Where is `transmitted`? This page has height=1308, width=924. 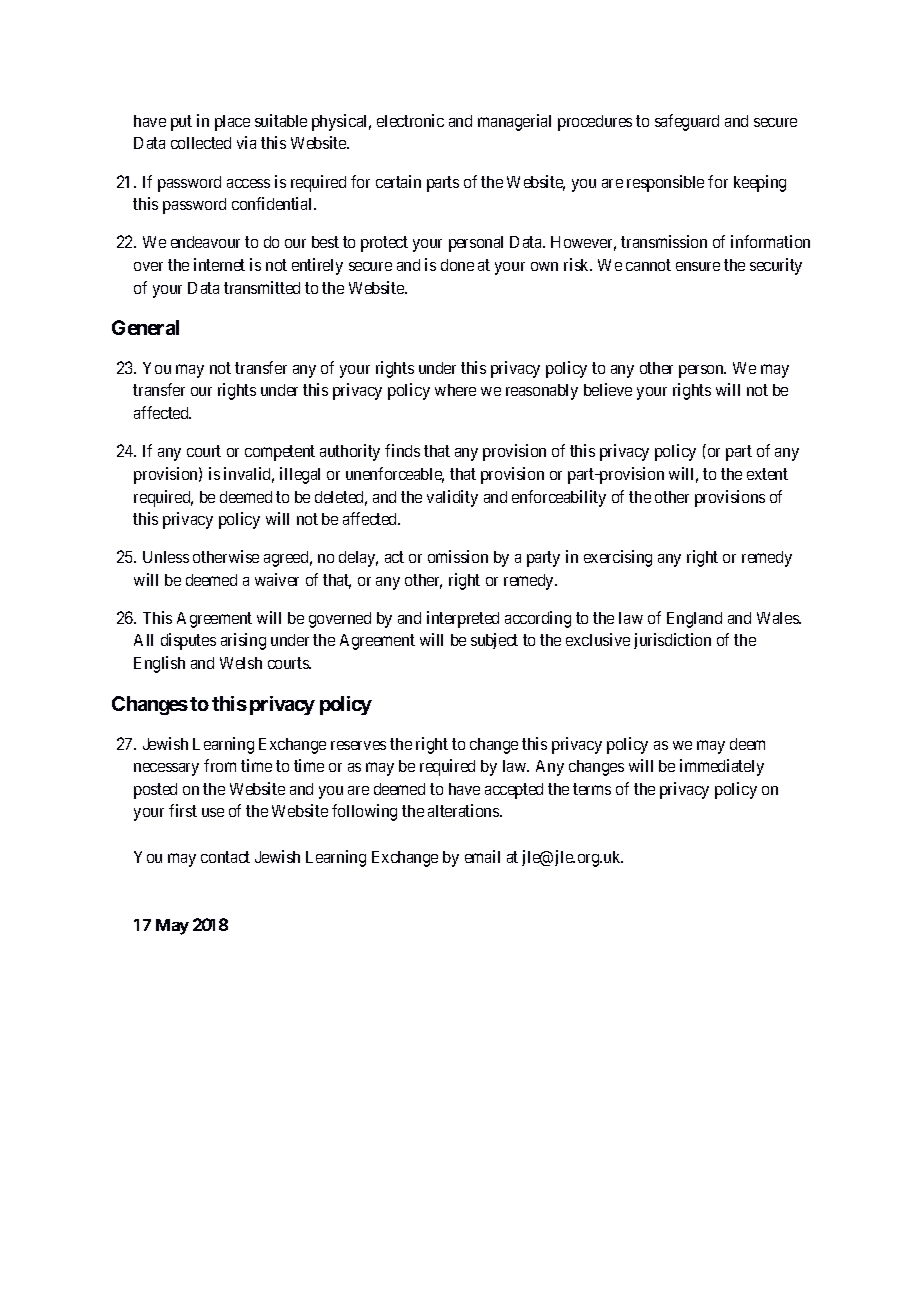 transmitted is located at coordinates (262, 287).
